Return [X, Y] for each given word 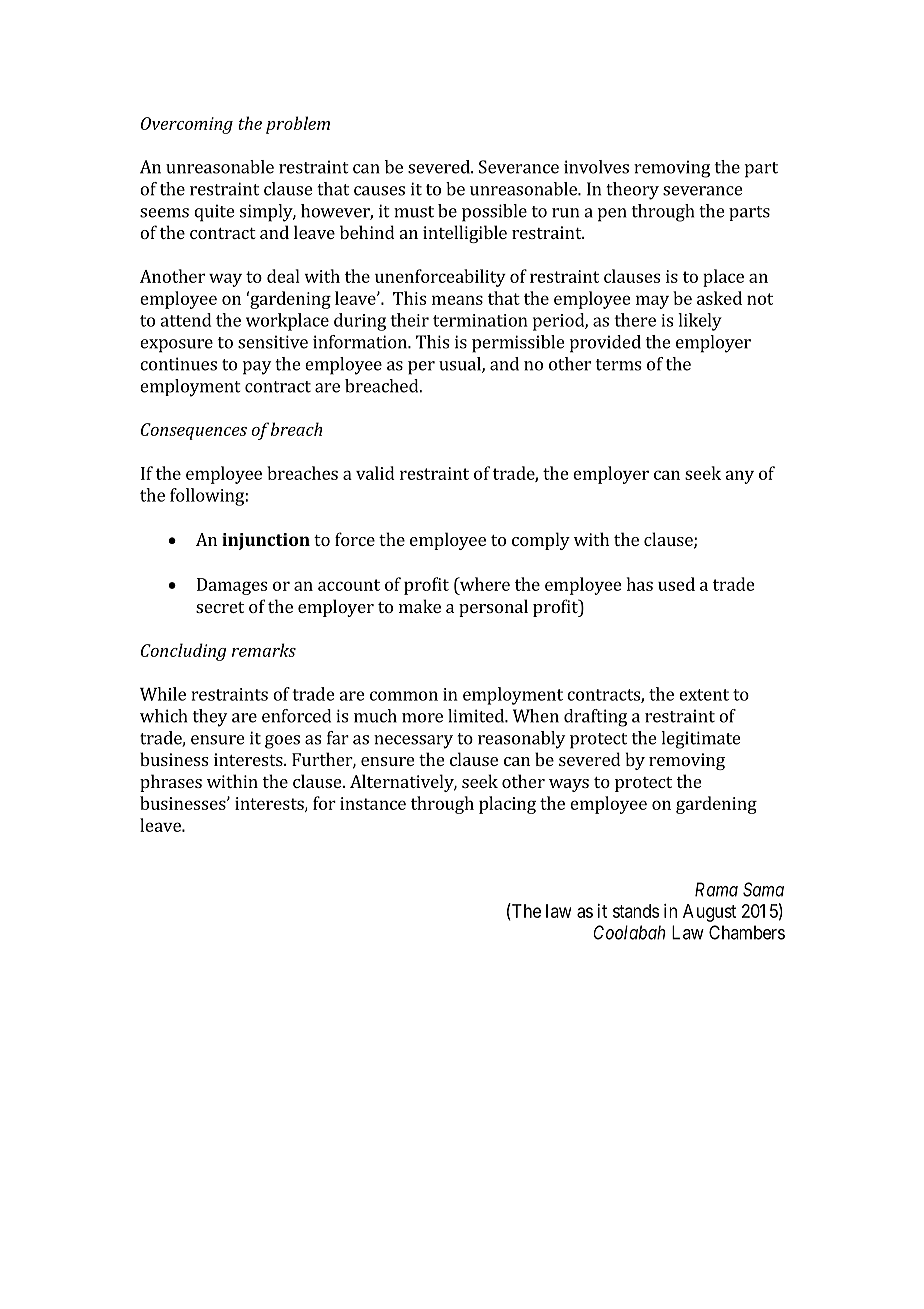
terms [618, 365]
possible [494, 213]
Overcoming [187, 125]
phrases [171, 783]
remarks [264, 650]
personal [493, 608]
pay [257, 368]
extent [704, 695]
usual [461, 365]
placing [507, 805]
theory [632, 191]
